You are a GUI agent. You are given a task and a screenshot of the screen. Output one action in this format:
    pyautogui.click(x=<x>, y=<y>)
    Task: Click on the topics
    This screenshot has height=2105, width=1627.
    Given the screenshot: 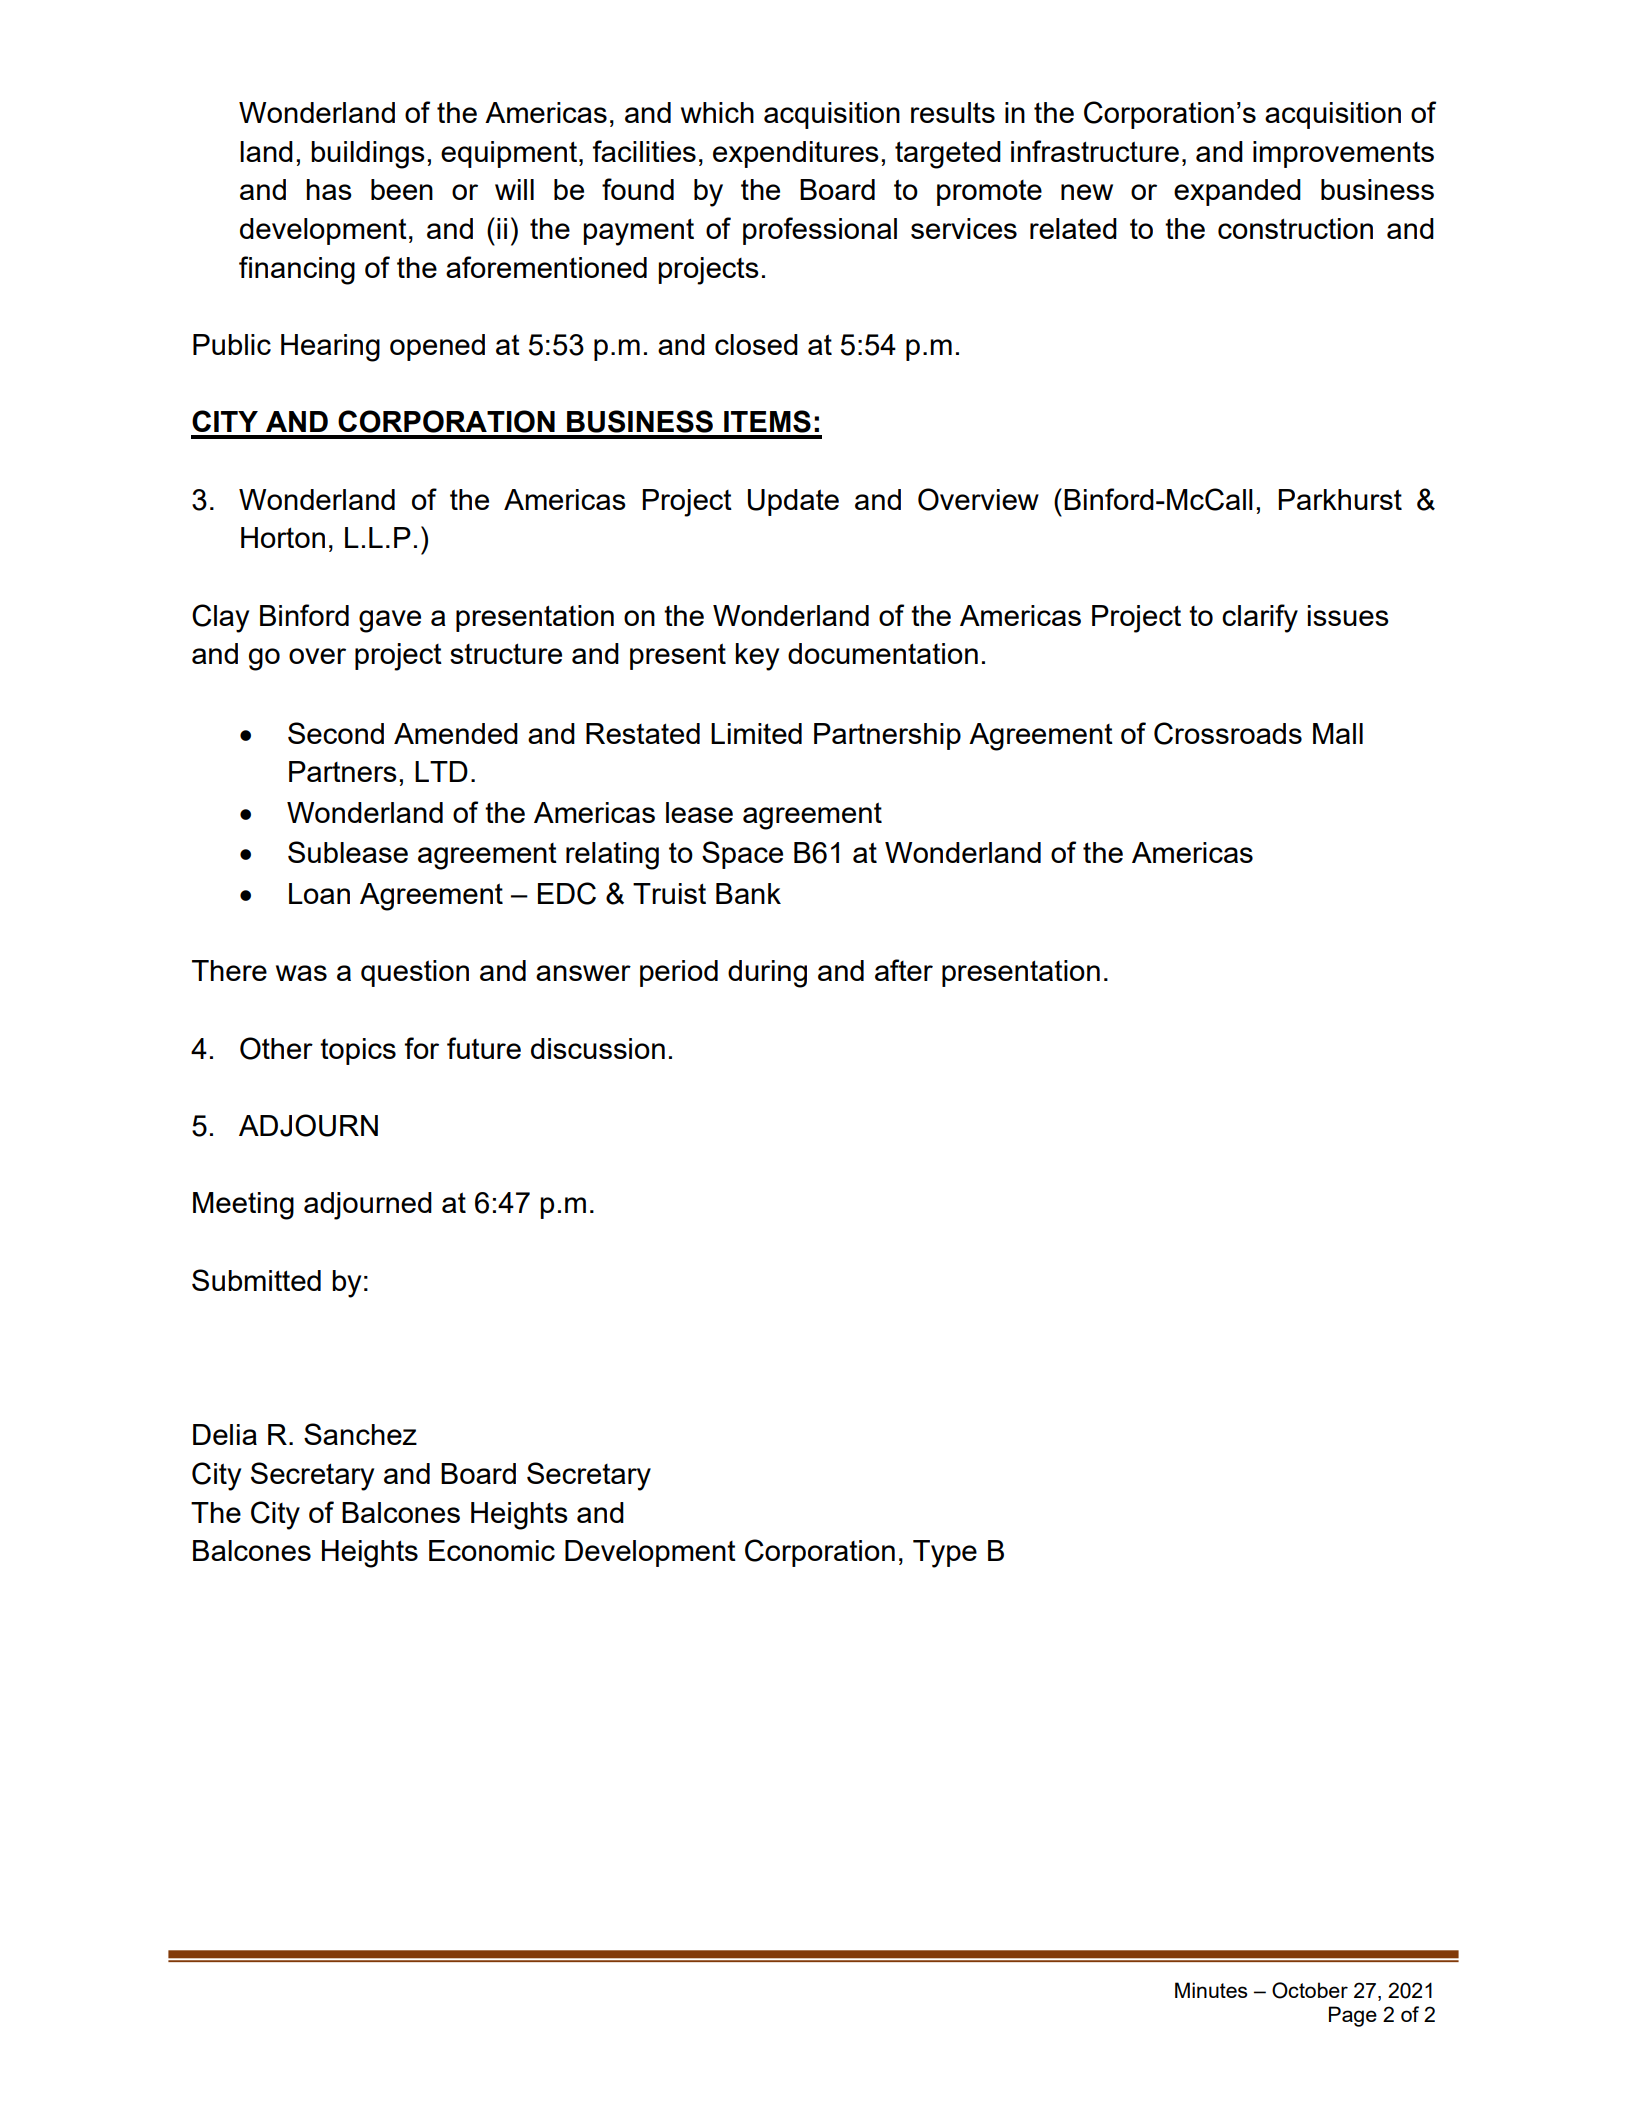 What is the action you would take?
    pyautogui.click(x=358, y=1051)
